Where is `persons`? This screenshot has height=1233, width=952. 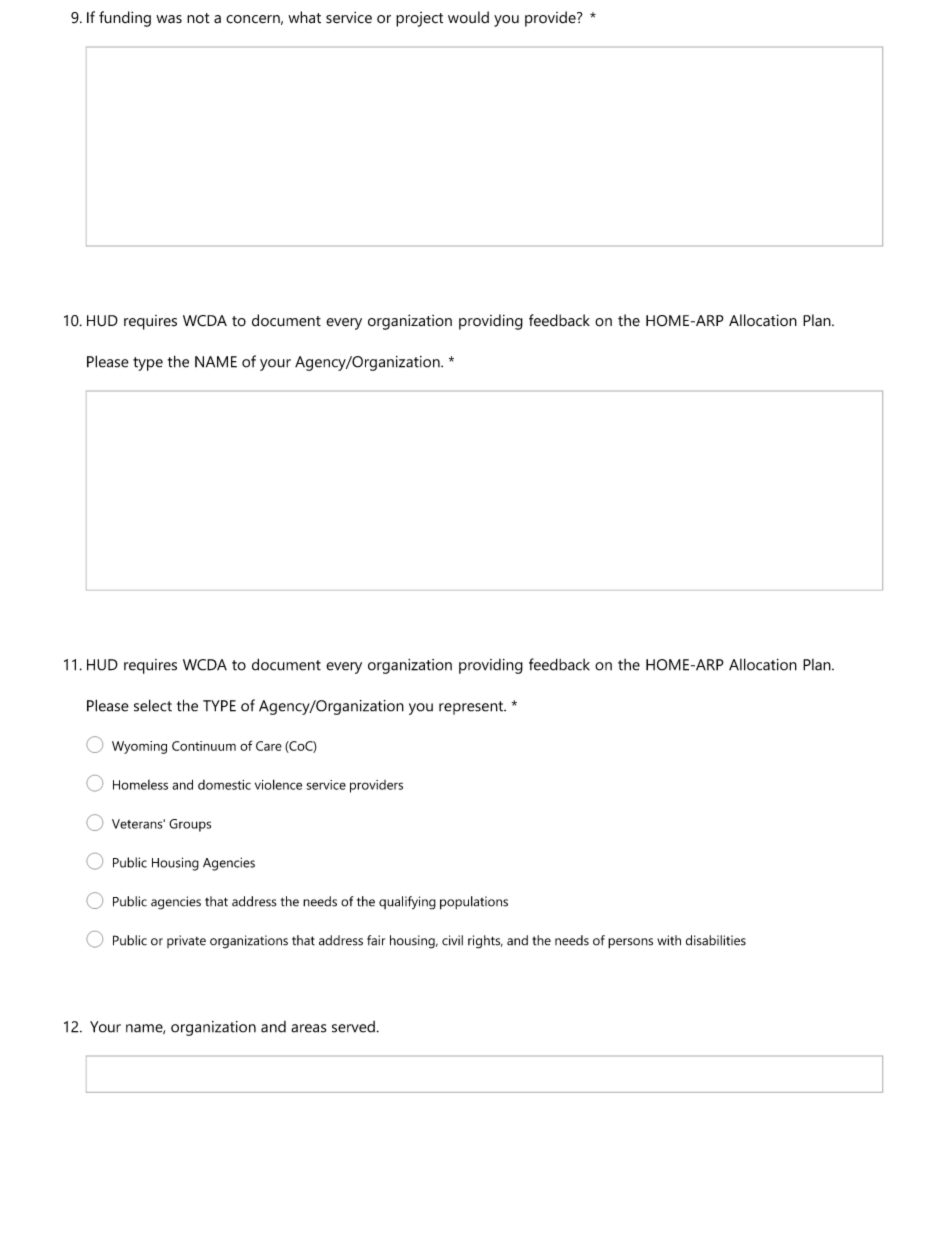 persons is located at coordinates (630, 943).
